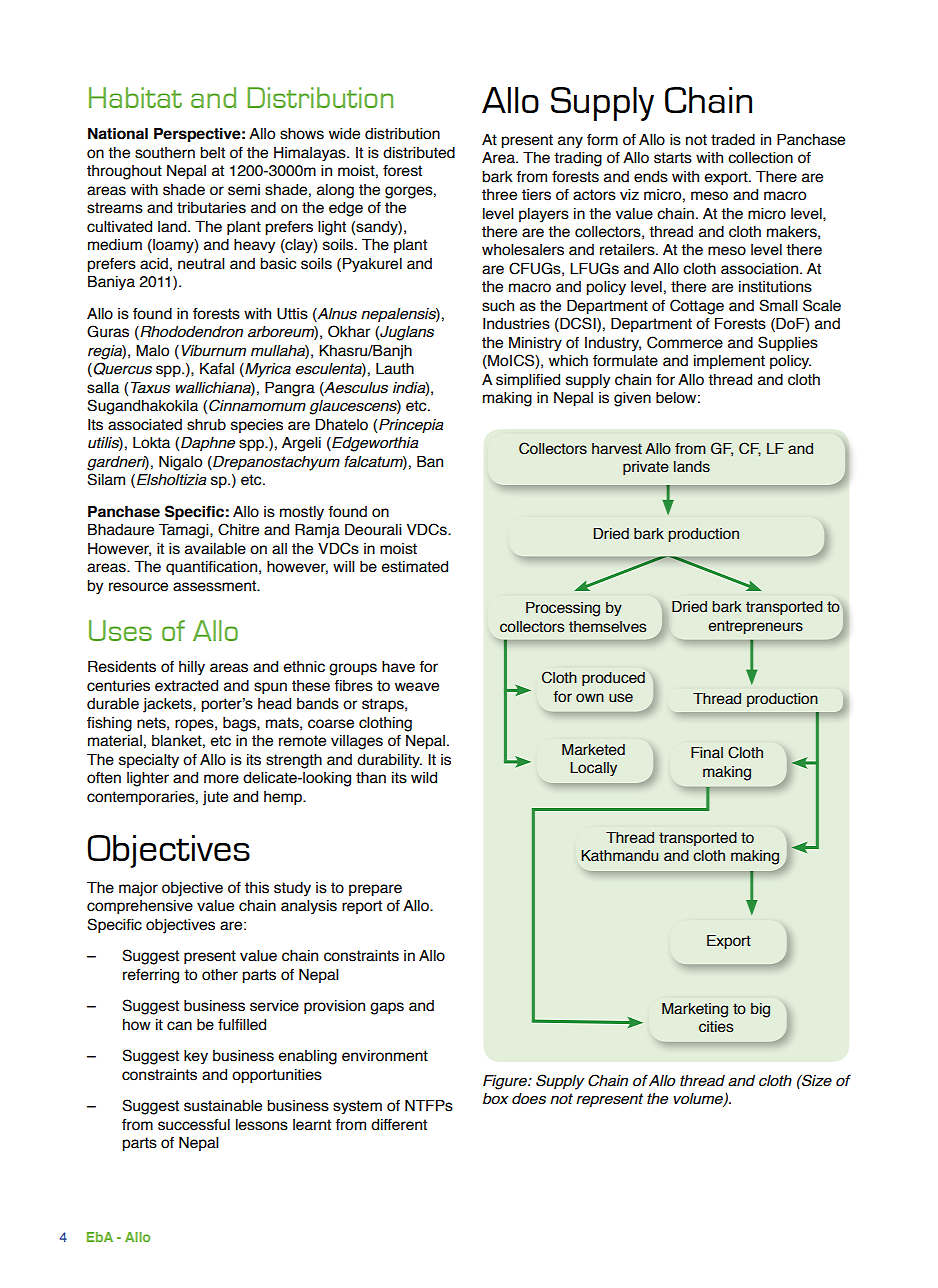 The width and height of the screenshot is (938, 1288). Describe the element at coordinates (212, 153) in the screenshot. I see `belt` at that location.
